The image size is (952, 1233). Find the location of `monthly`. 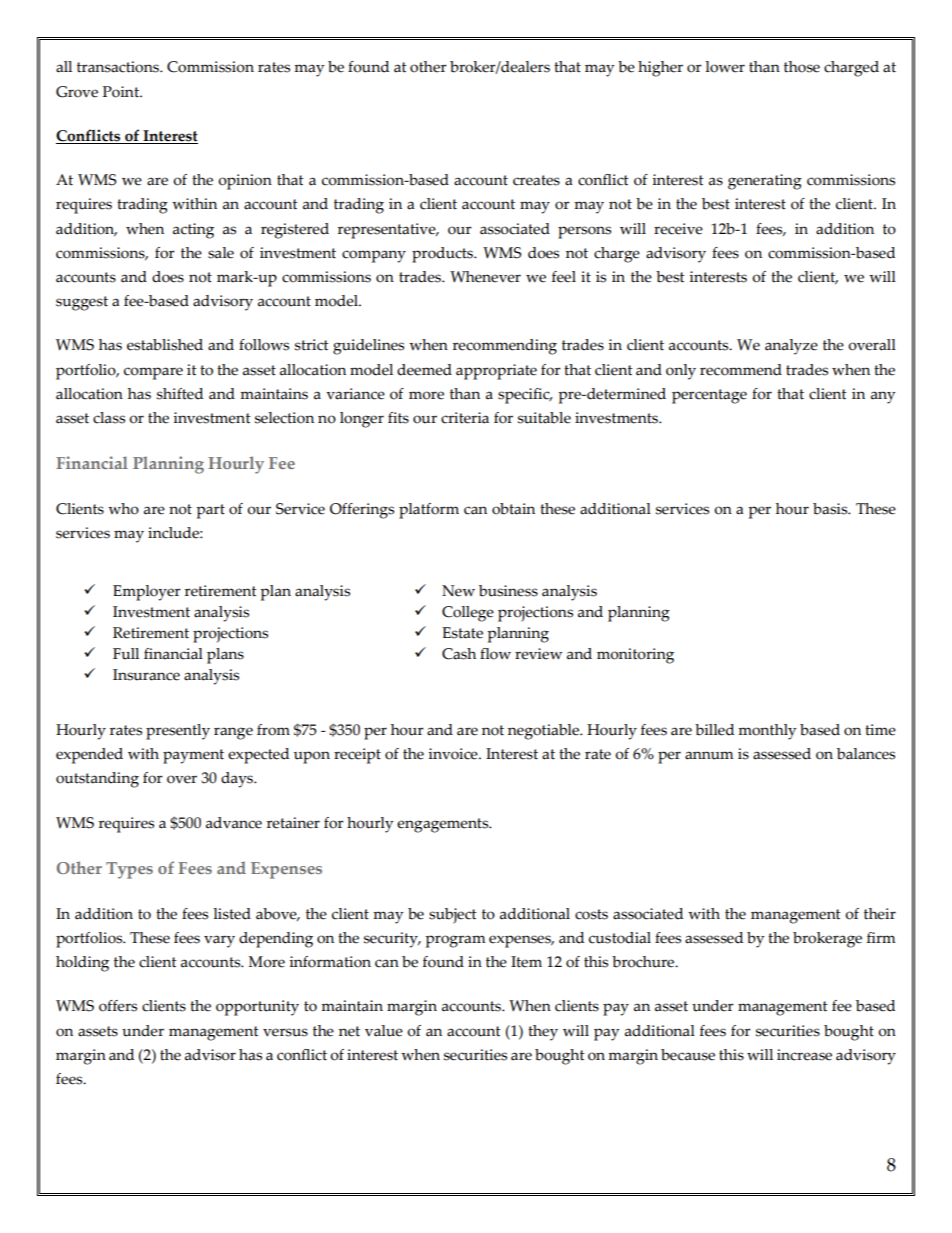

monthly is located at coordinates (767, 732).
